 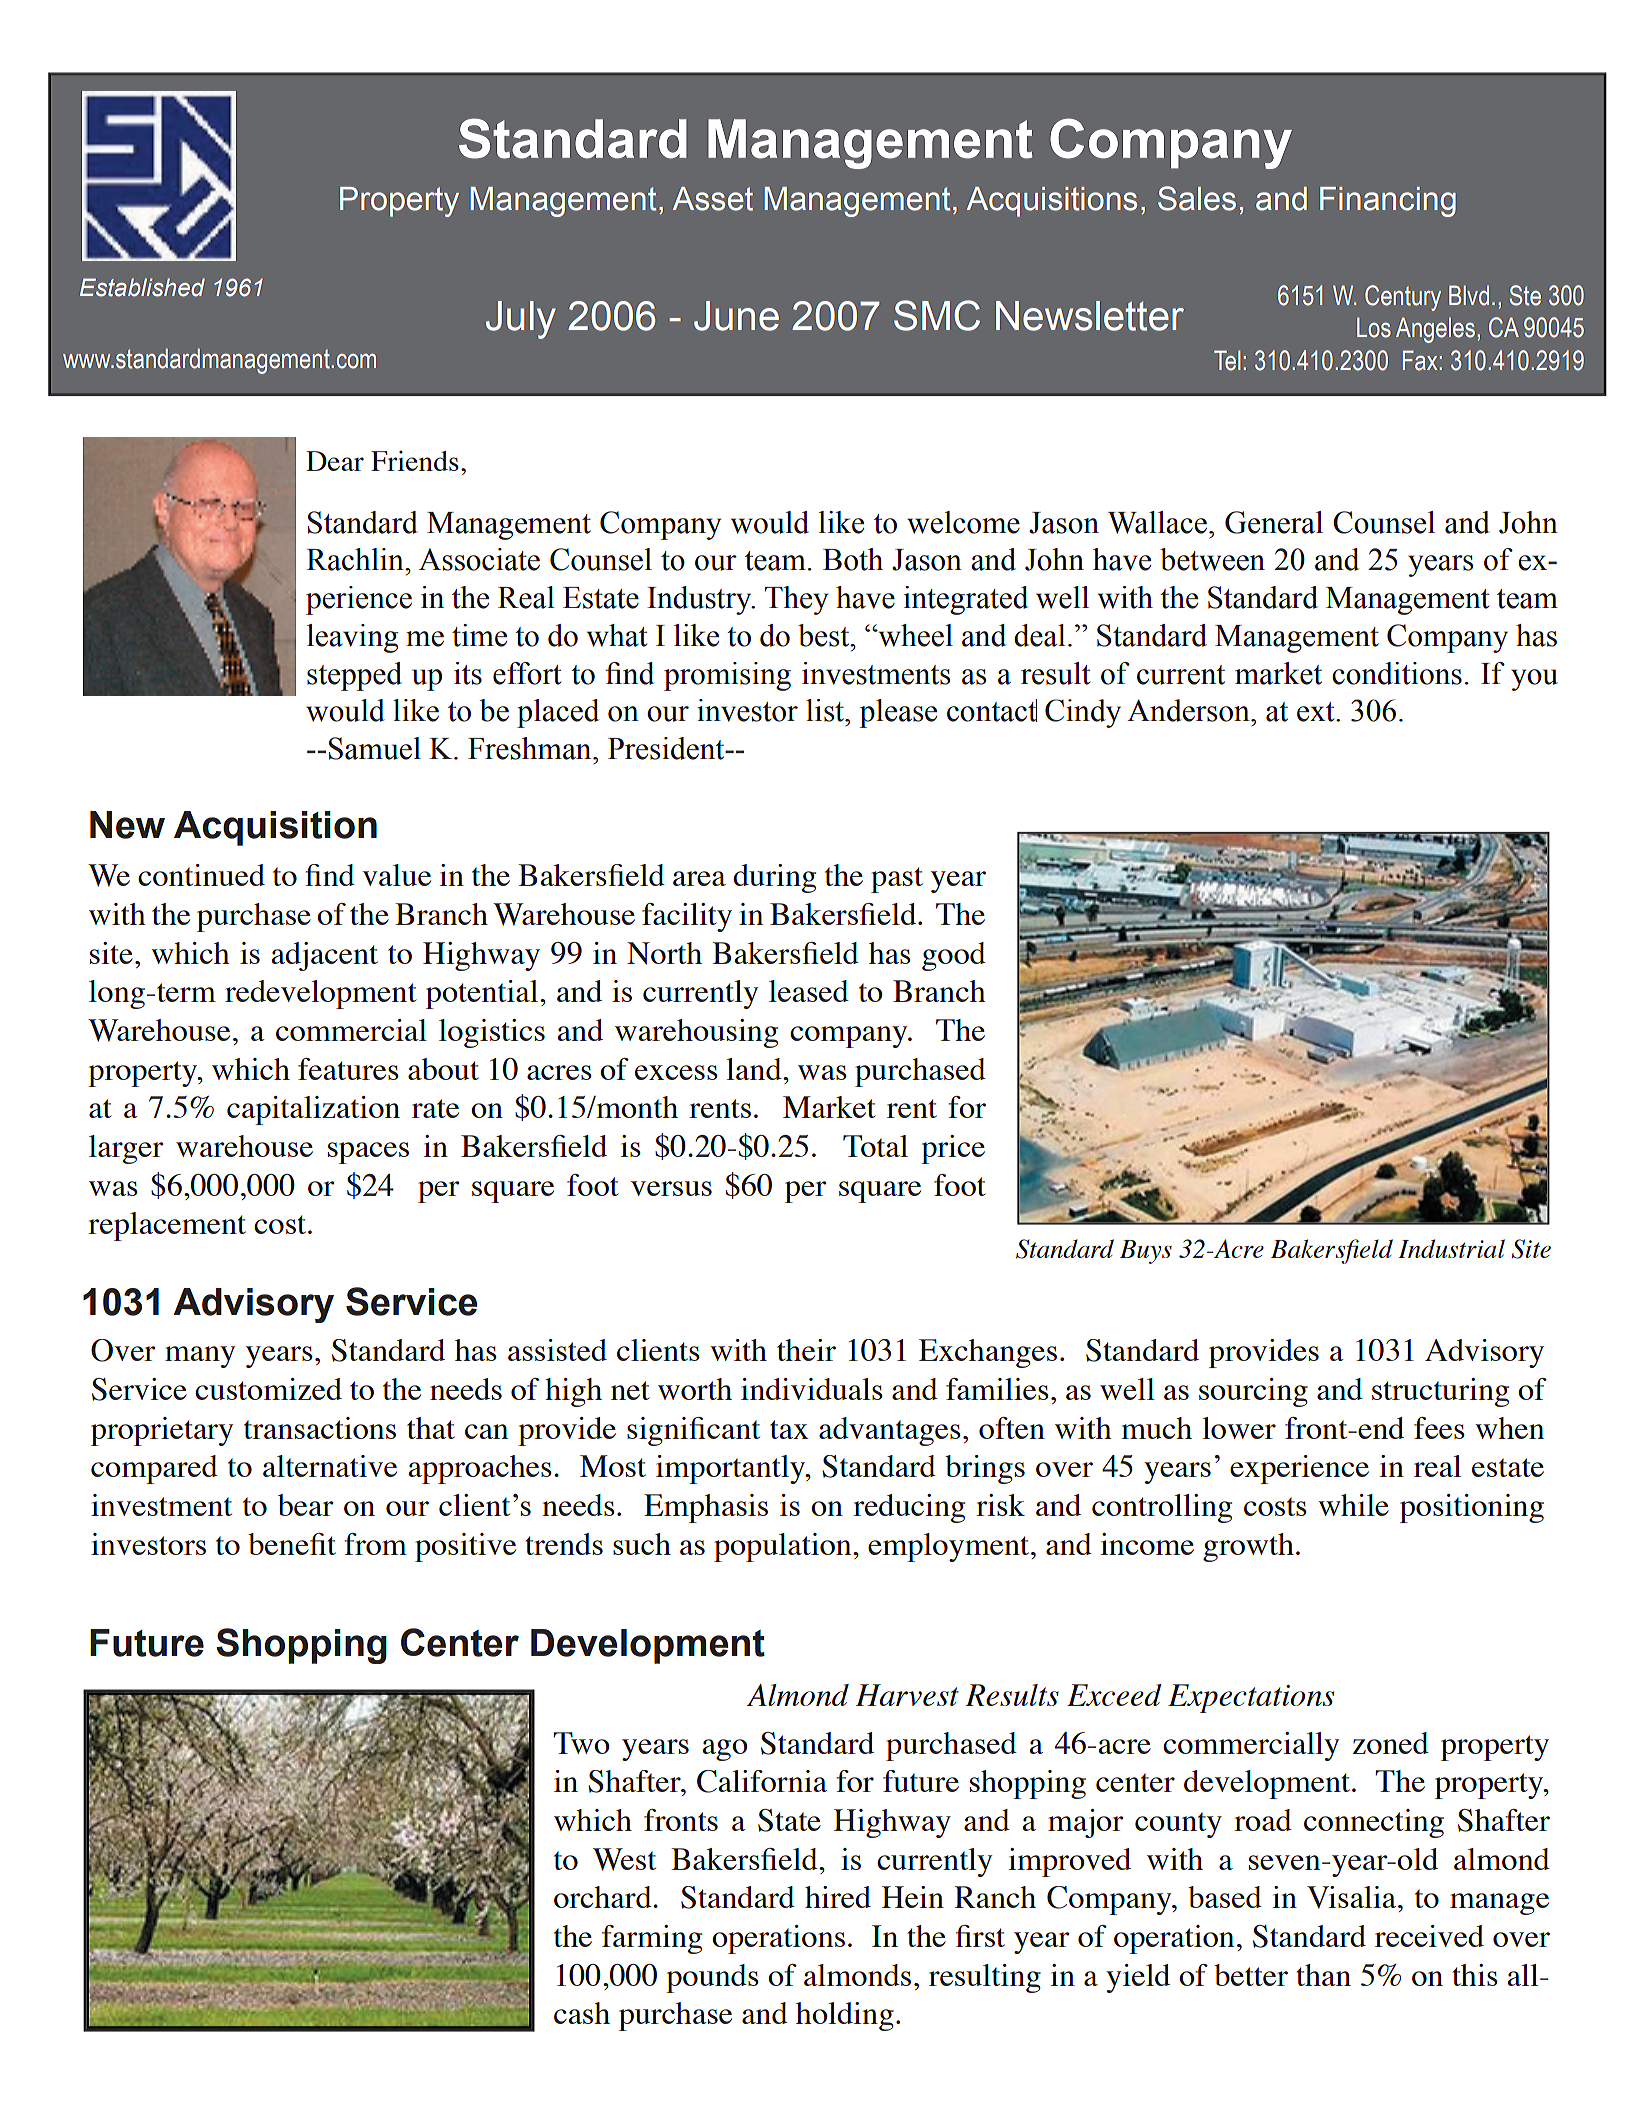 What do you see at coordinates (1403, 298) in the screenshot?
I see `Century` at bounding box center [1403, 298].
